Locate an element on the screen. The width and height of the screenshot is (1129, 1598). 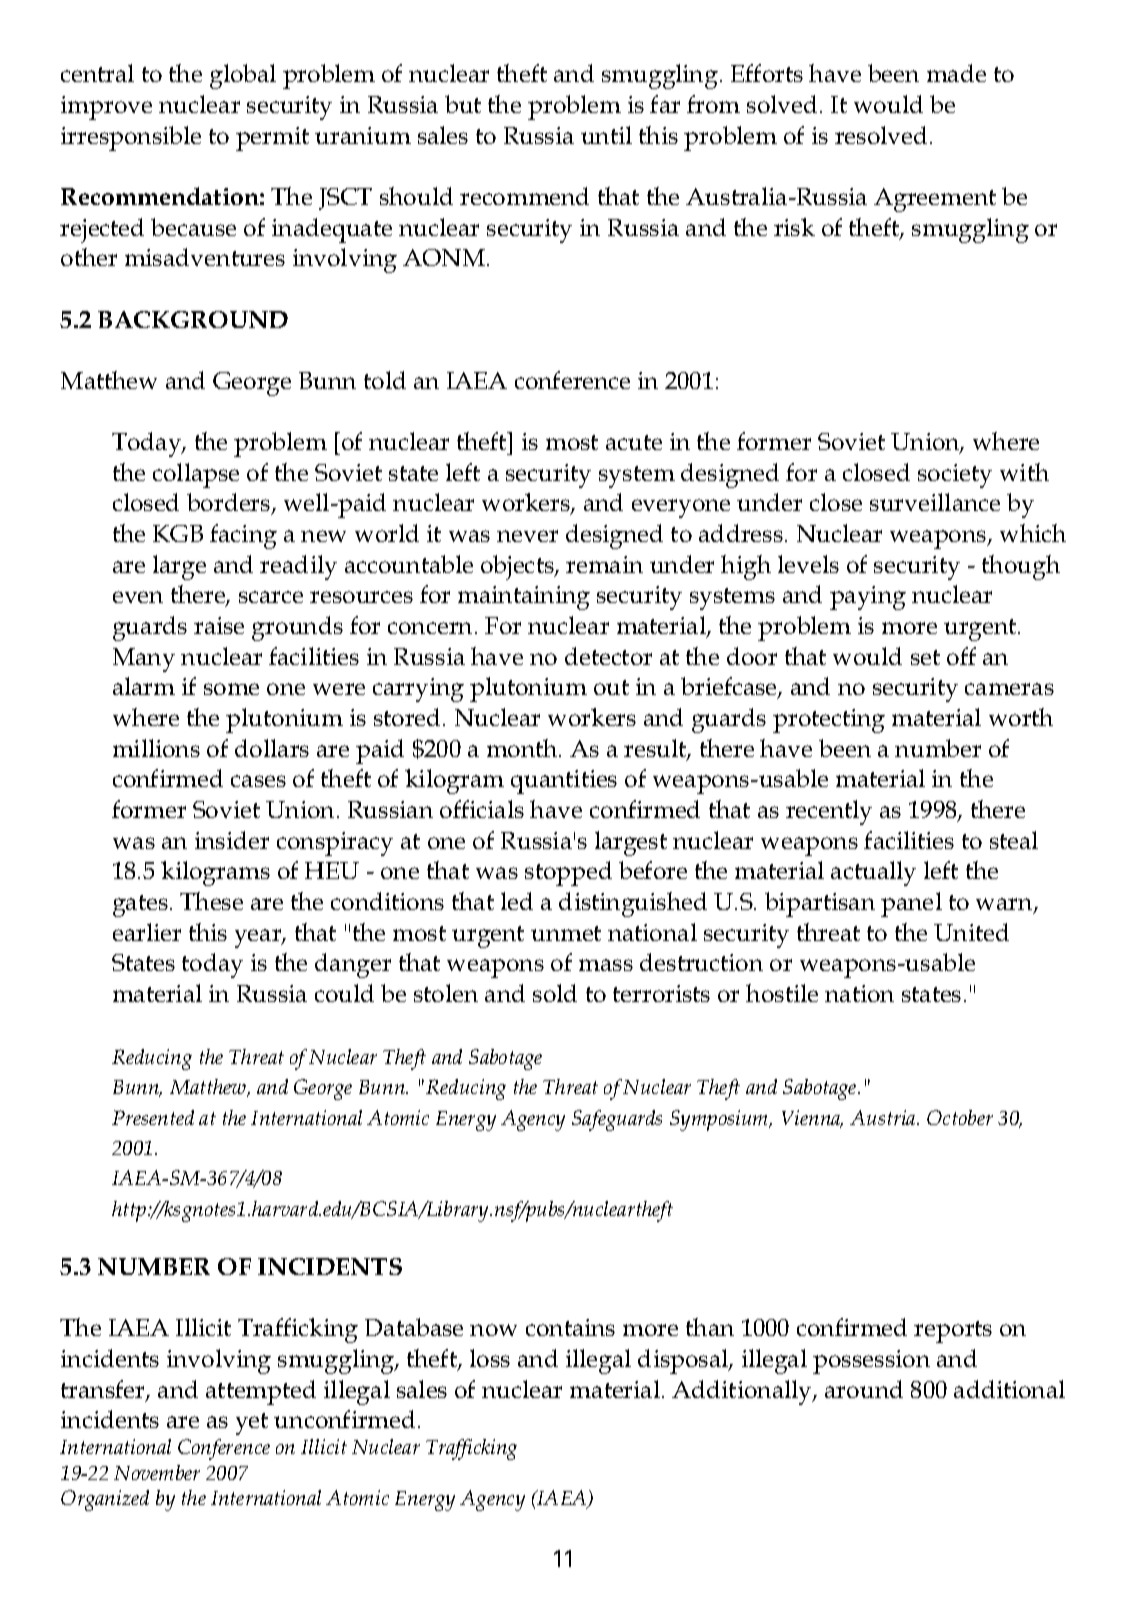
until is located at coordinates (606, 135).
